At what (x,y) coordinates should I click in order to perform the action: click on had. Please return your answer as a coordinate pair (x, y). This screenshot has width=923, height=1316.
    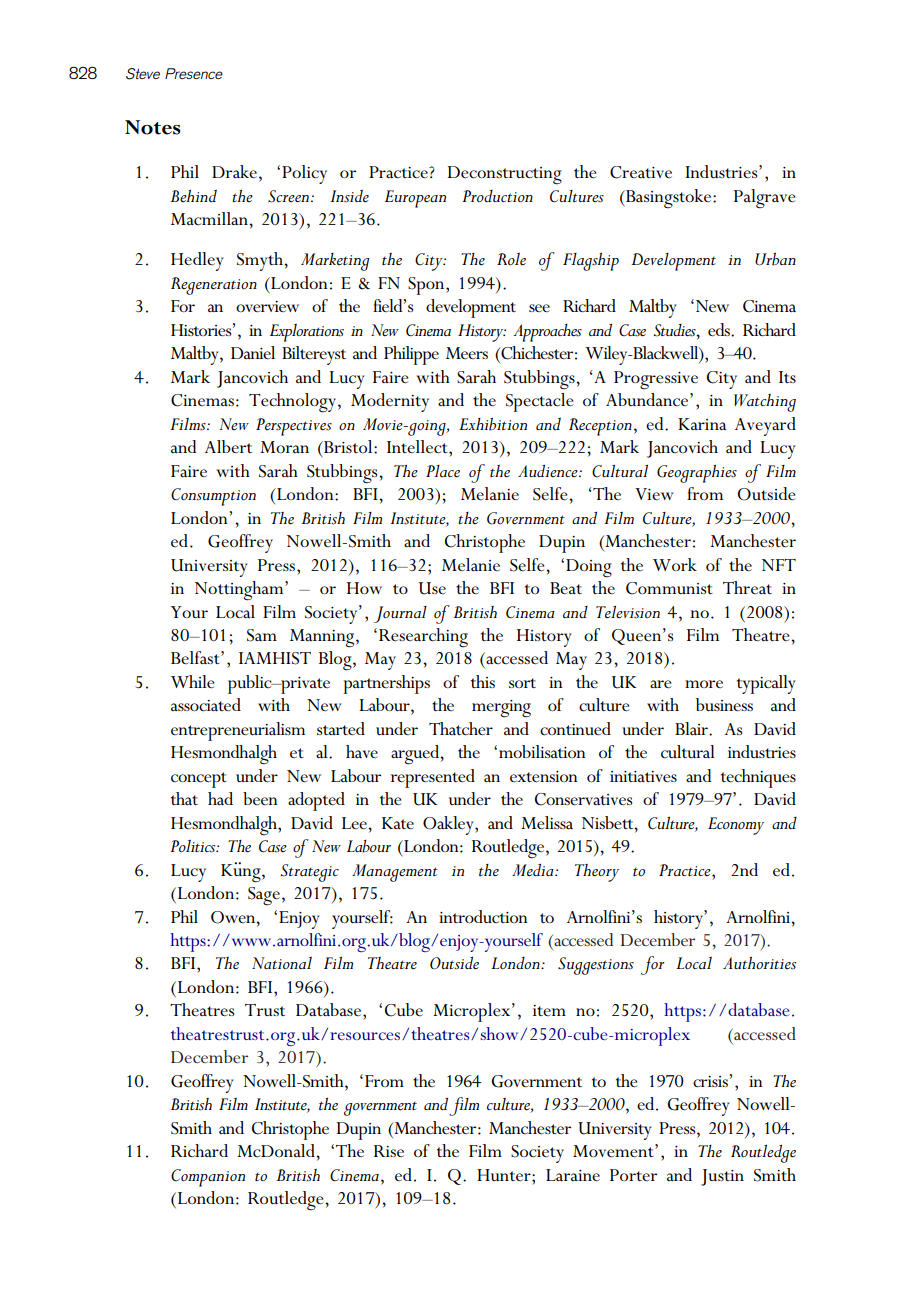
    Looking at the image, I should click on (220, 798).
